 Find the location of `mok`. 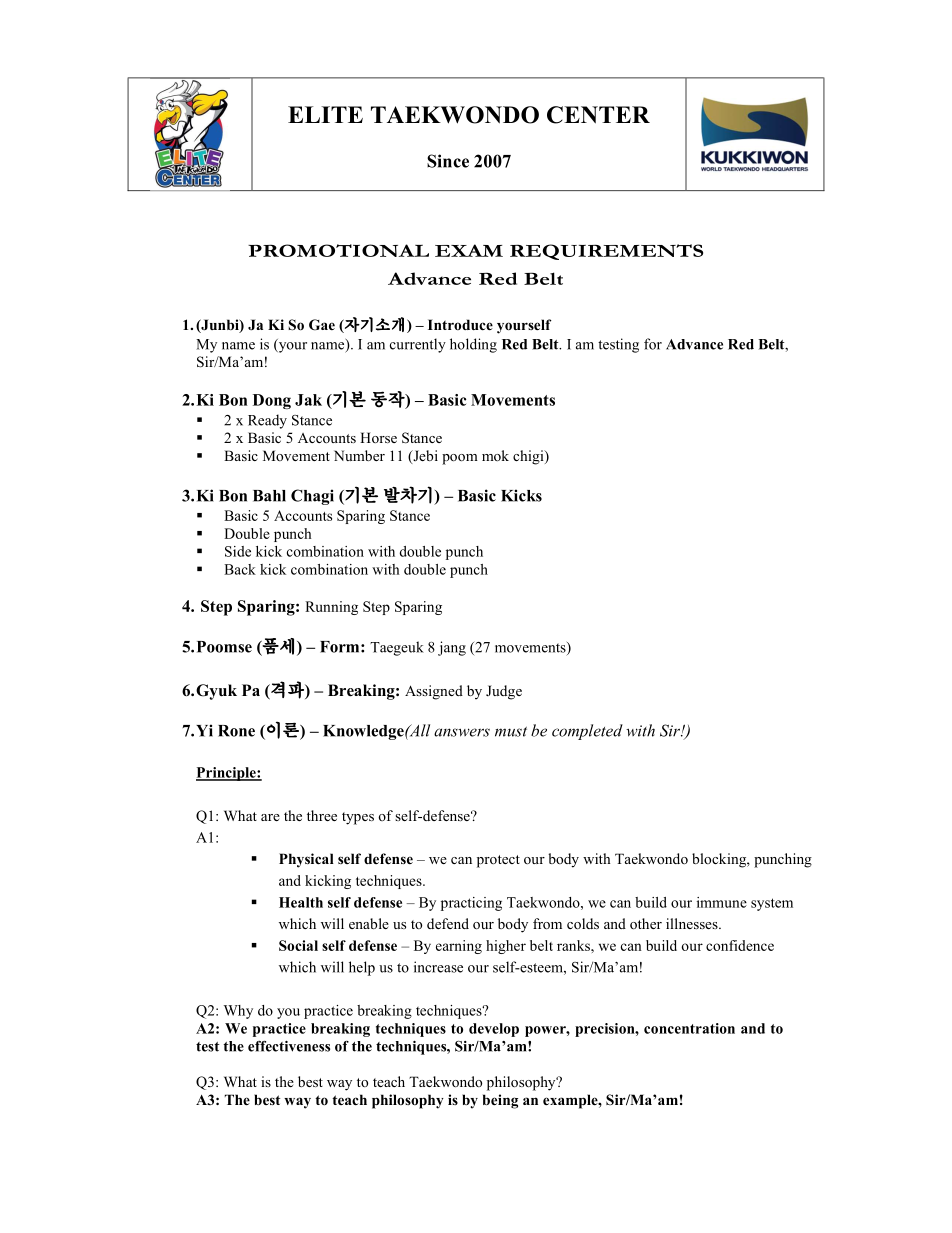

mok is located at coordinates (495, 455).
